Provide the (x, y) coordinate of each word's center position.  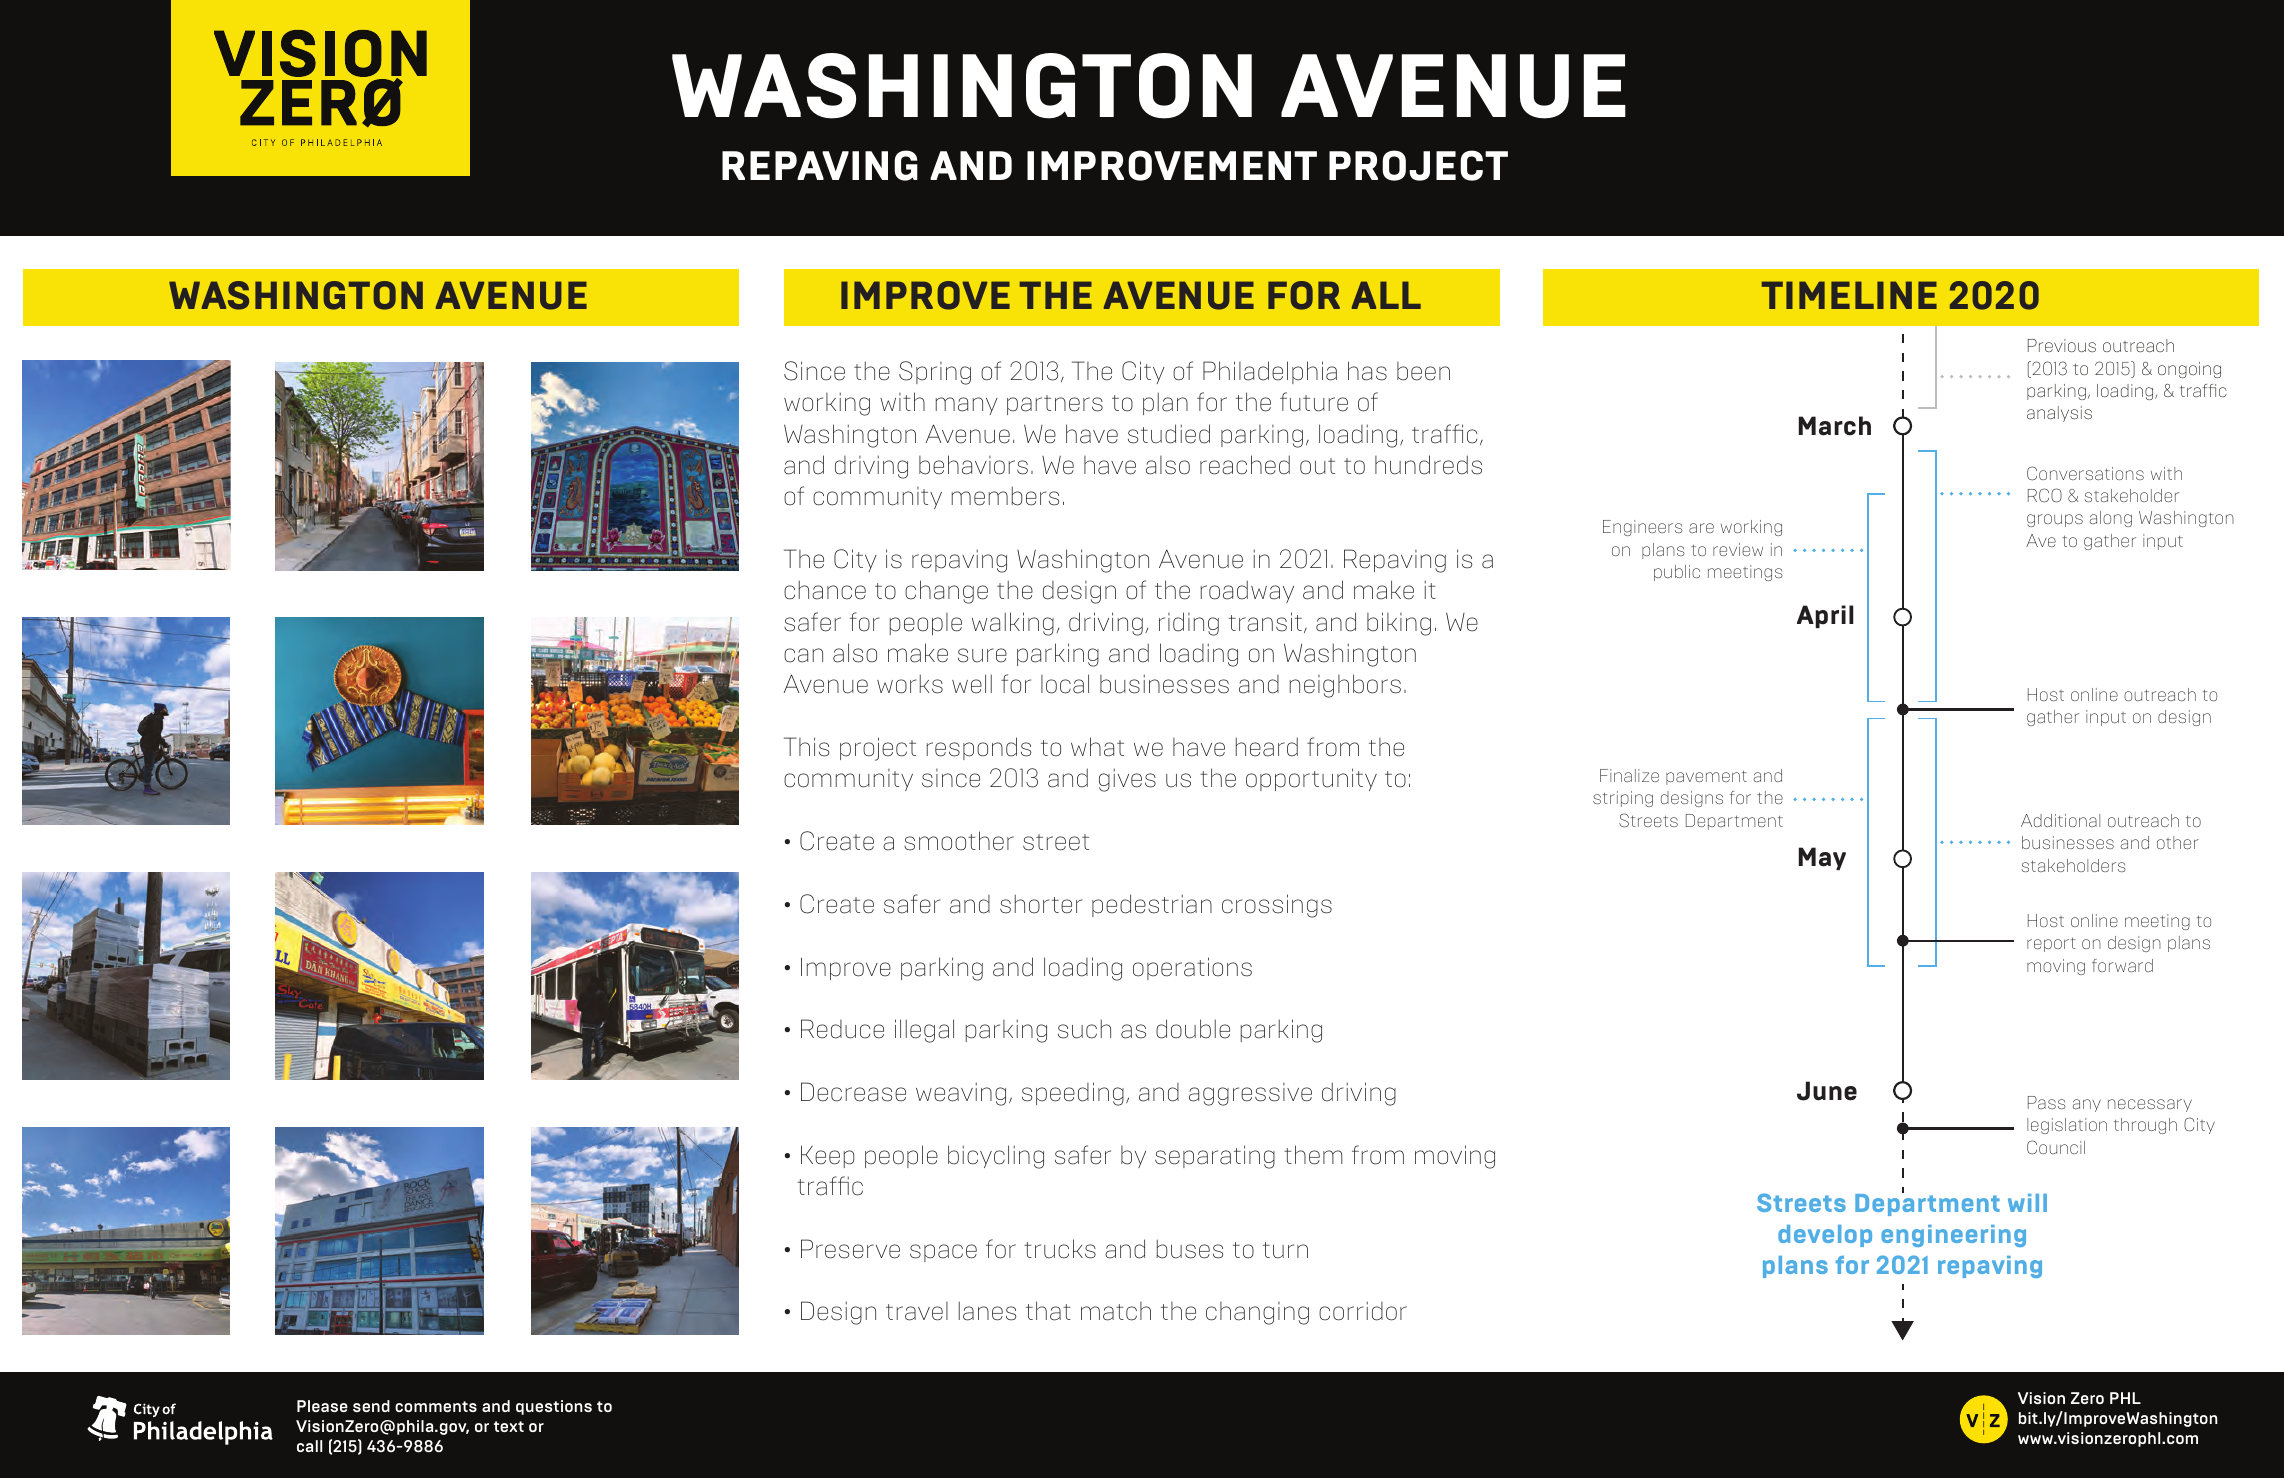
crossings (1277, 906)
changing (1257, 1313)
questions (554, 1407)
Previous (2062, 345)
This (806, 747)
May (1822, 858)
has (1367, 371)
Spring (935, 373)
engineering (1953, 1236)
